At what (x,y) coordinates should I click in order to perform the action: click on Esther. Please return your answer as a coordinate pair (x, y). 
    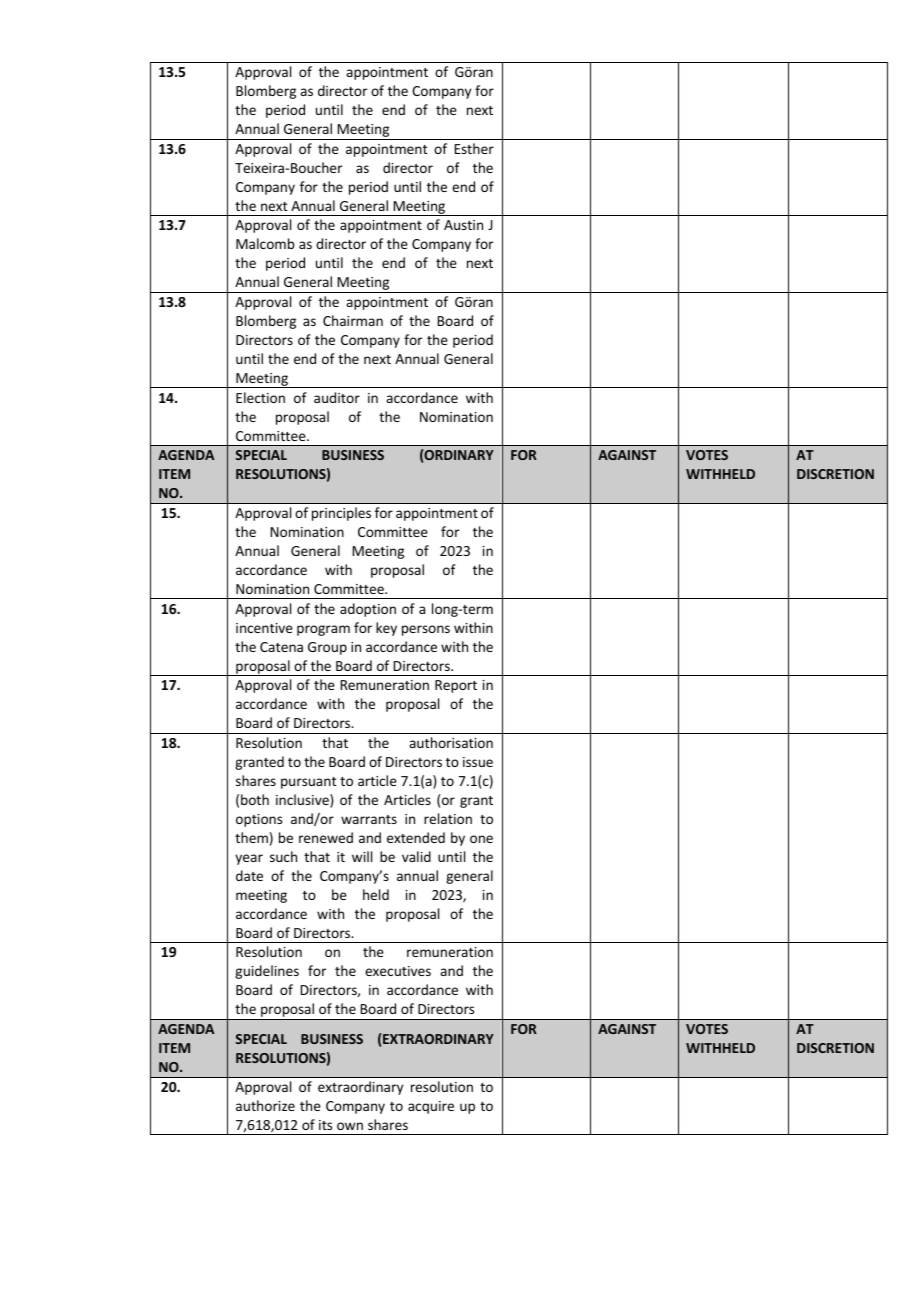
    Looking at the image, I should click on (474, 148).
